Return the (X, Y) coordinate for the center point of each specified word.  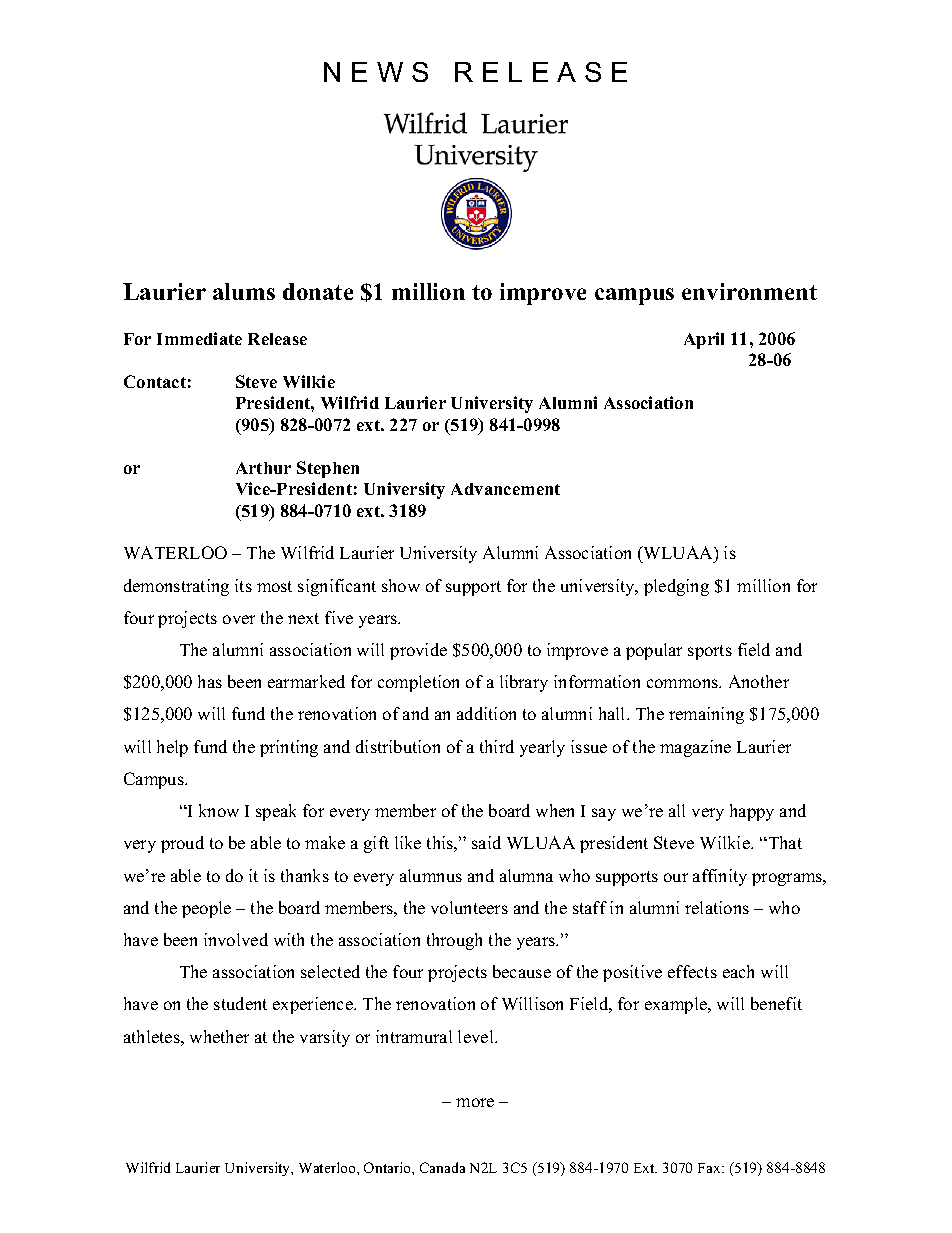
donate (318, 291)
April (704, 340)
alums (244, 291)
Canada (442, 1167)
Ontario (388, 1167)
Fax (710, 1168)
